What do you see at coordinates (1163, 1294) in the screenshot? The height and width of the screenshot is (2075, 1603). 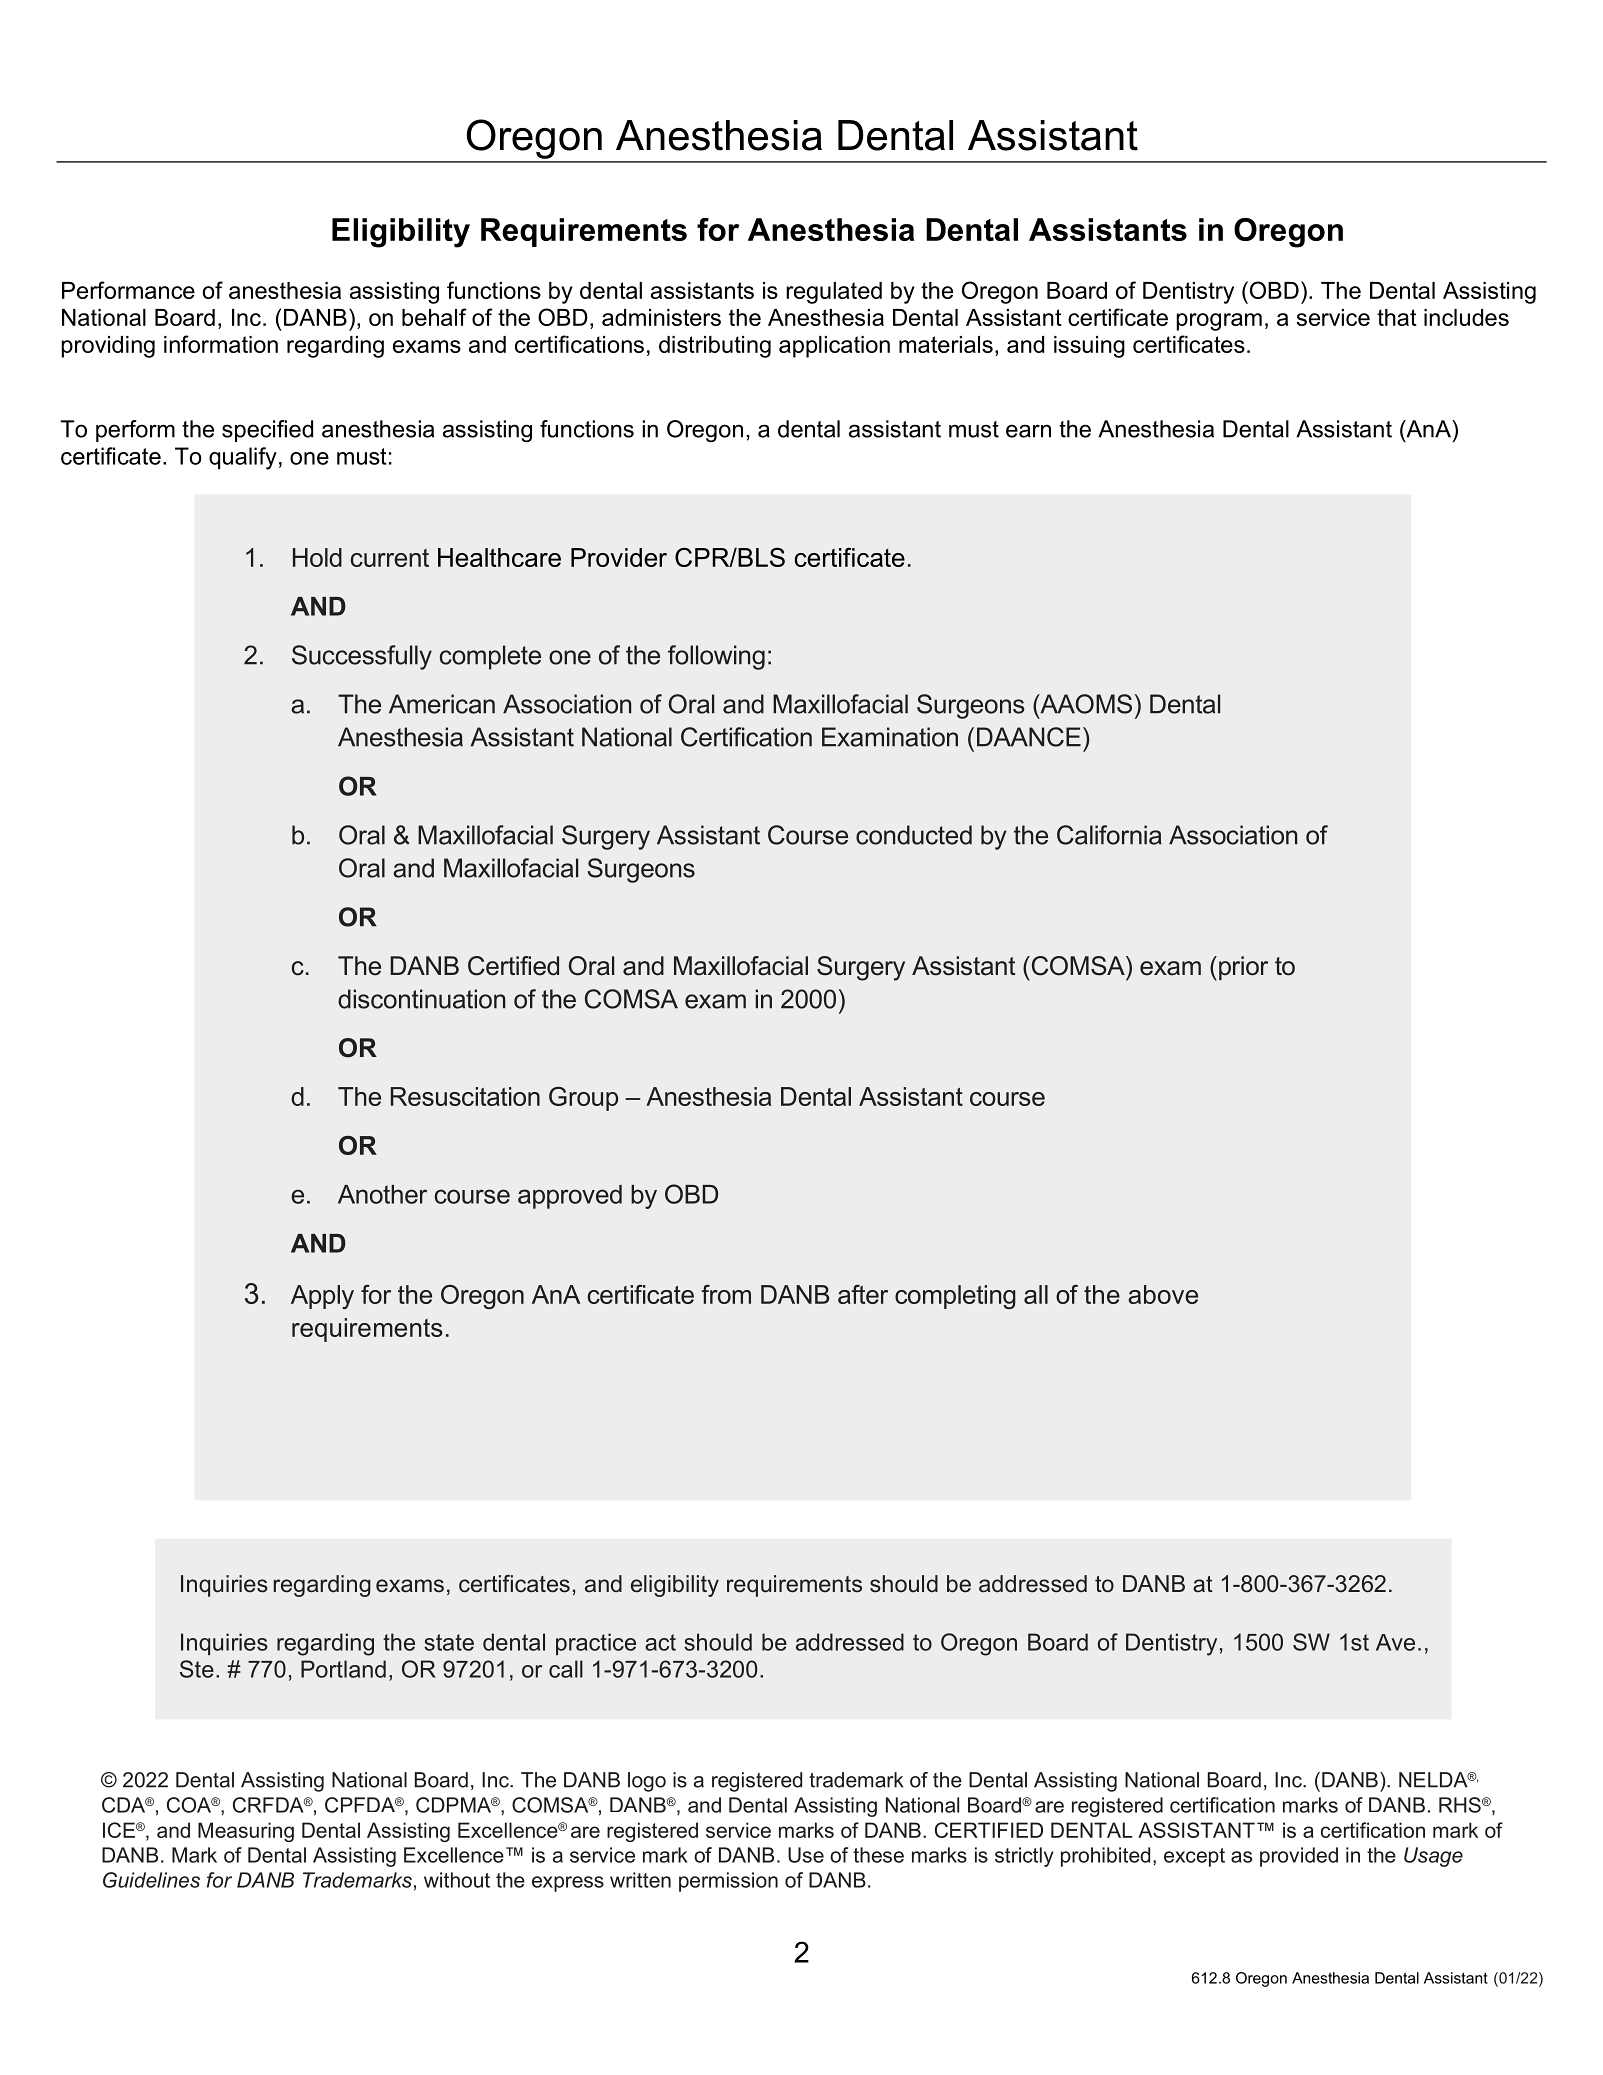 I see `above` at bounding box center [1163, 1294].
